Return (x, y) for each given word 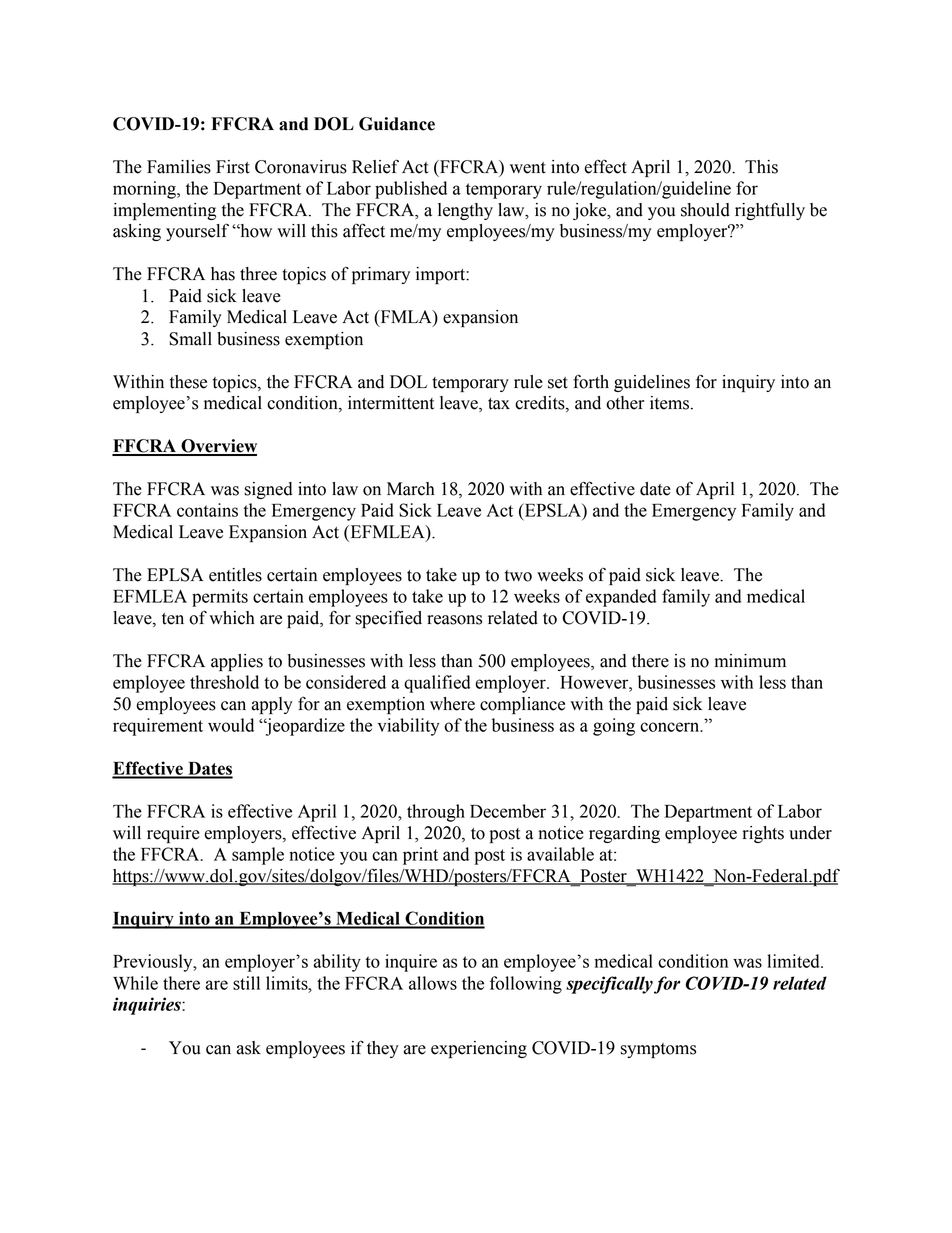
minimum (750, 661)
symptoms (658, 1050)
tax (499, 404)
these (188, 382)
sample (258, 856)
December (508, 811)
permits (220, 598)
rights (763, 834)
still (246, 983)
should (705, 210)
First (233, 167)
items (671, 403)
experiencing (479, 1049)
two (518, 576)
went (528, 168)
